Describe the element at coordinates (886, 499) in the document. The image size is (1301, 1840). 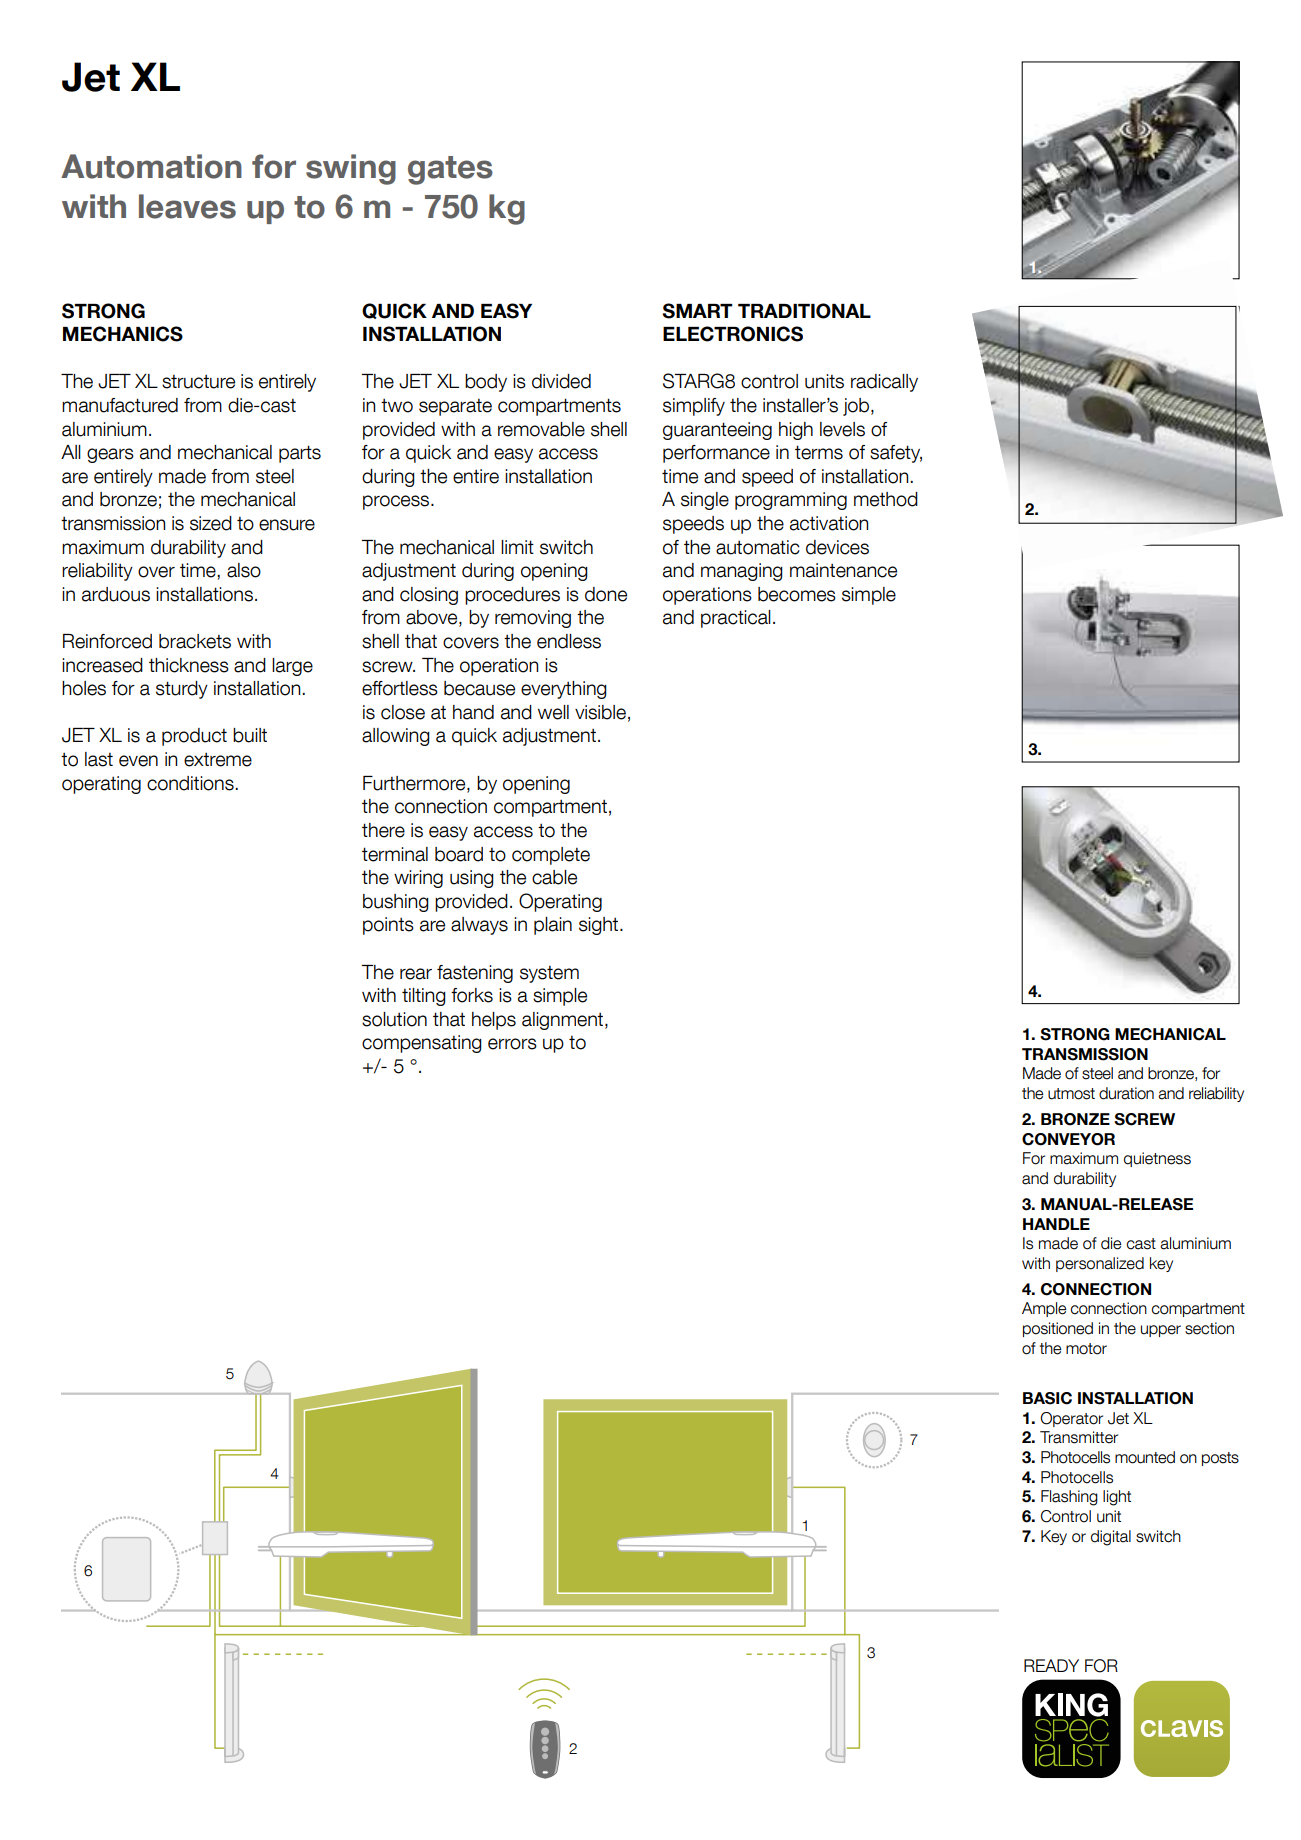
I see `method` at that location.
